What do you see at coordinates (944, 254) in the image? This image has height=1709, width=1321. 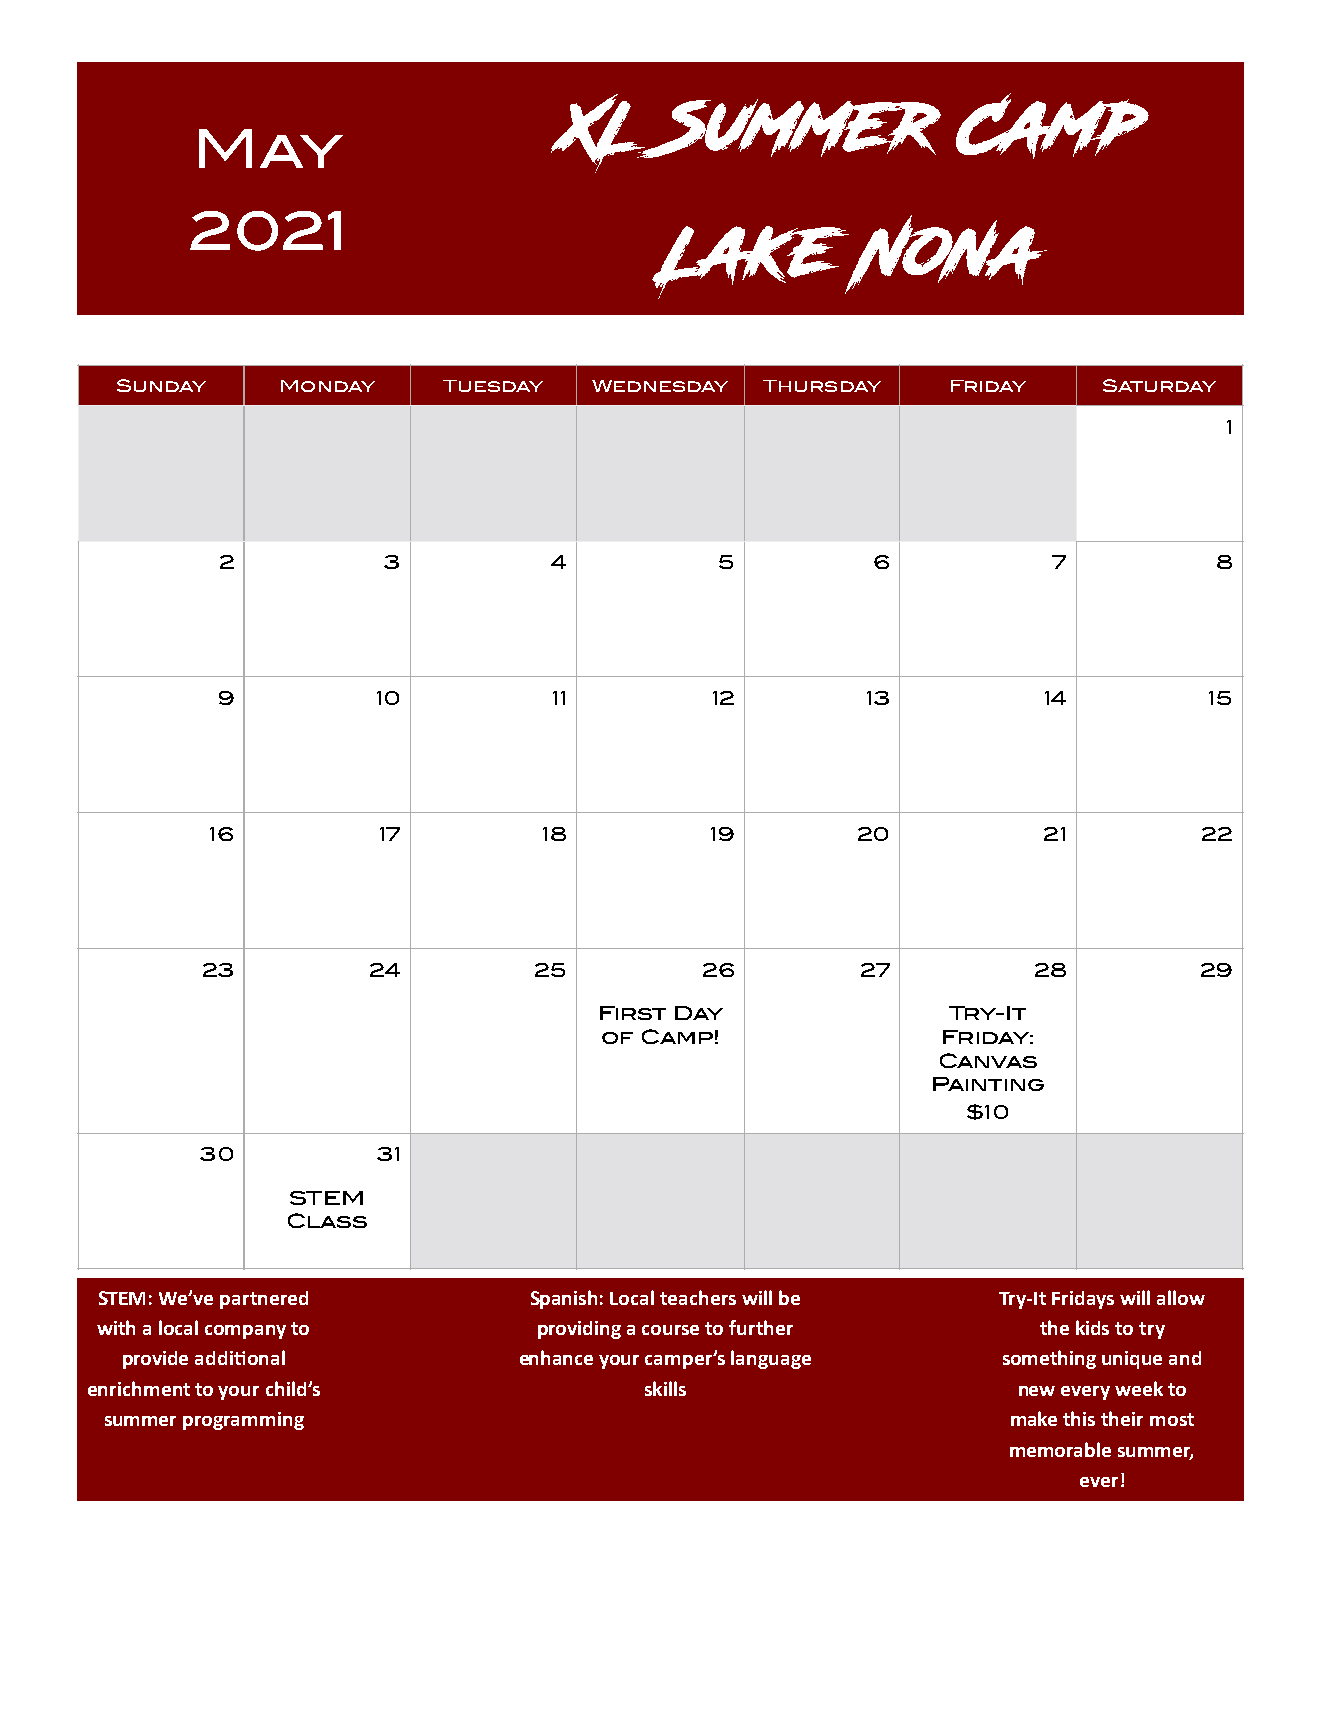 I see `Nona` at bounding box center [944, 254].
